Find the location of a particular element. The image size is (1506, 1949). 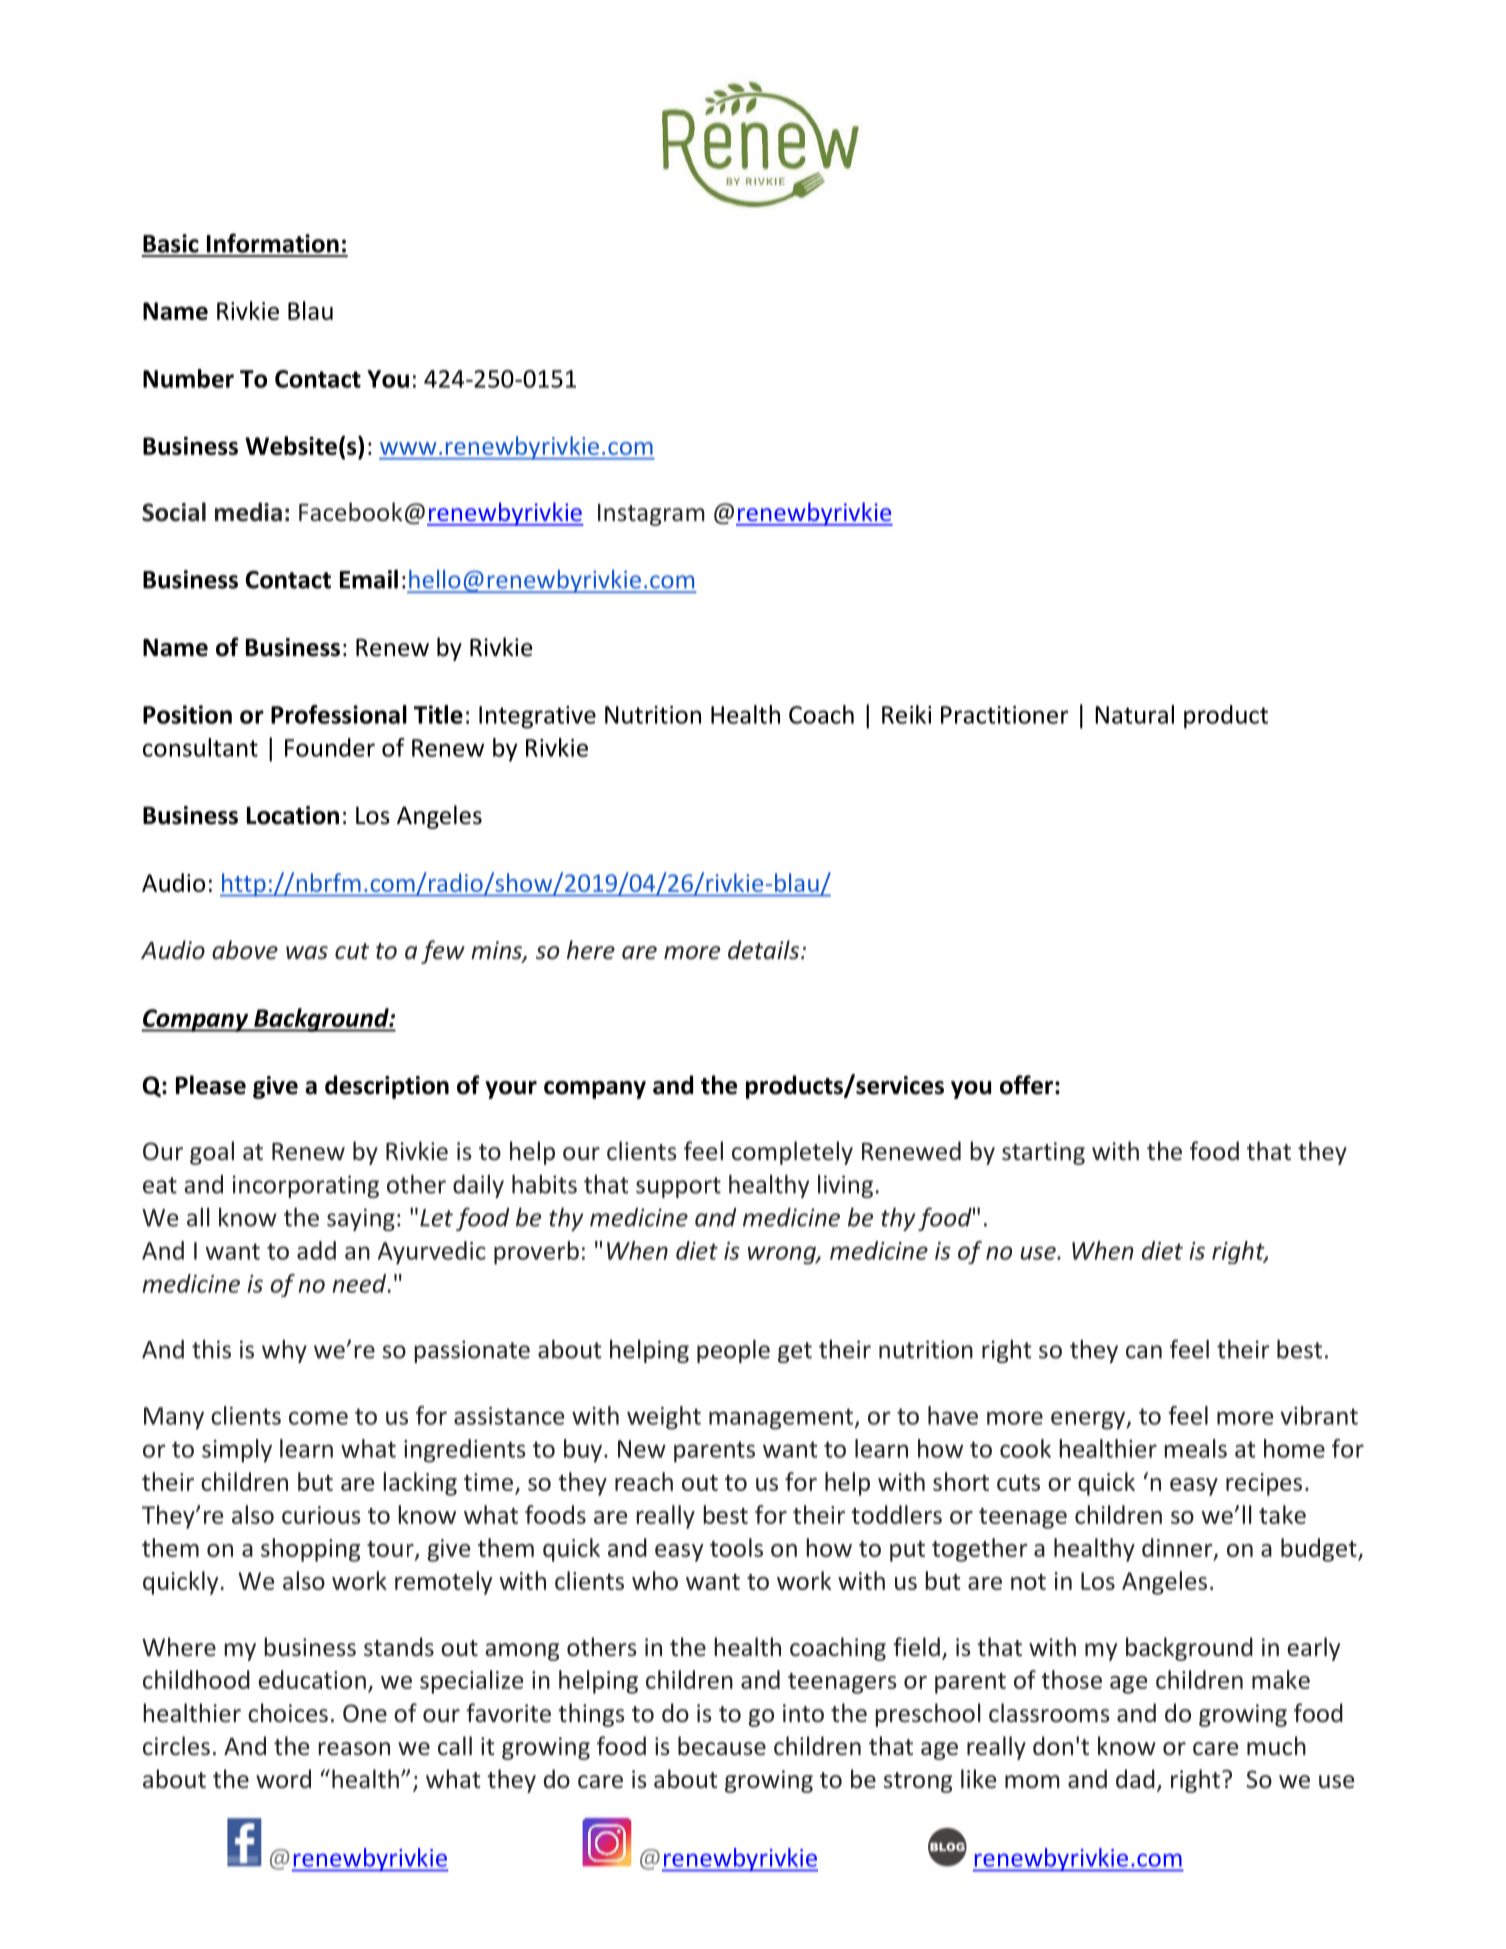

Natural is located at coordinates (1134, 714).
